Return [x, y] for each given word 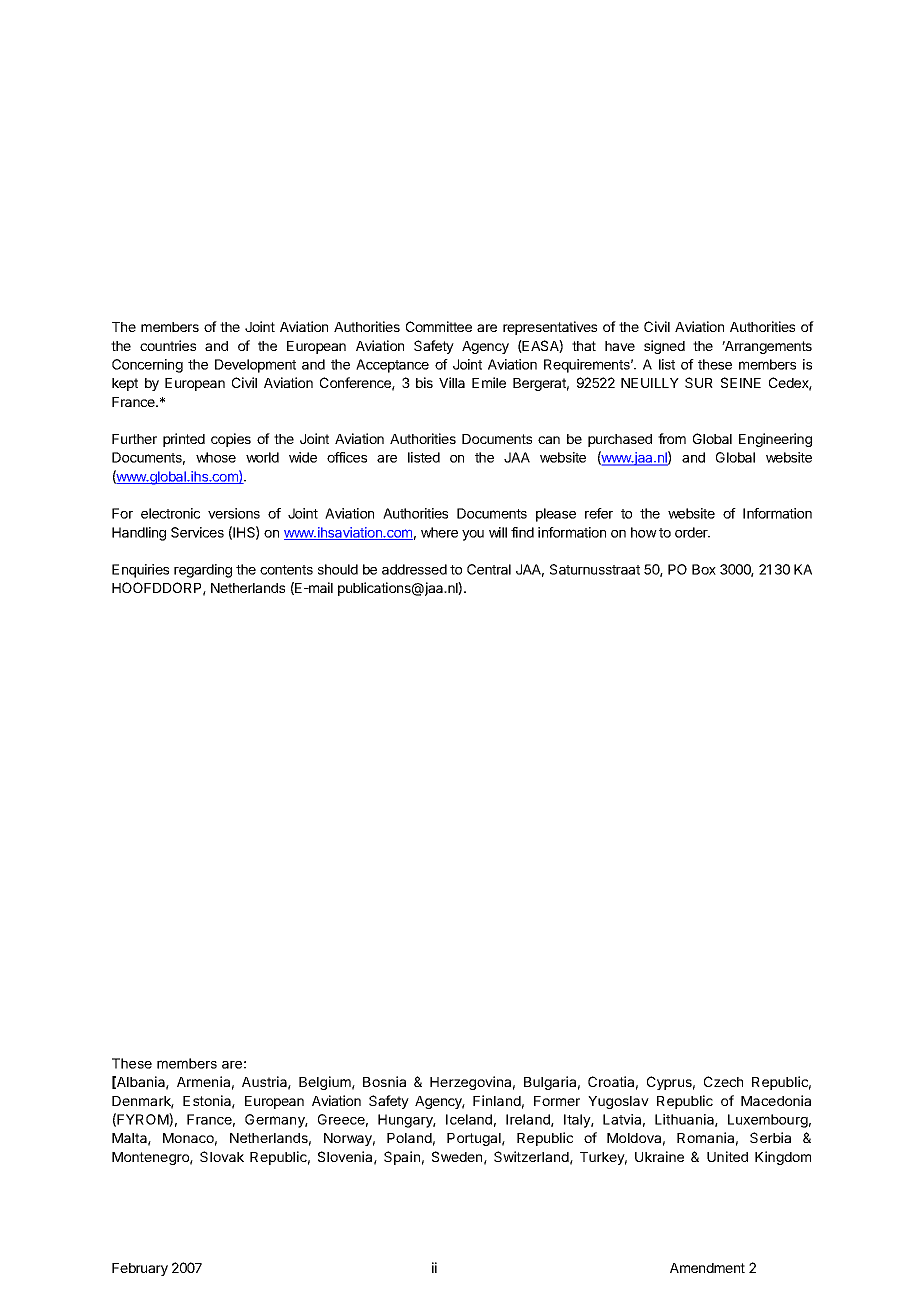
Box [704, 569]
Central [489, 569]
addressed [414, 569]
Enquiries [140, 571]
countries [168, 345]
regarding [203, 571]
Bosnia [384, 1081]
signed [664, 347]
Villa [452, 382]
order [692, 532]
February [140, 1269]
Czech [723, 1081]
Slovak [222, 1156]
